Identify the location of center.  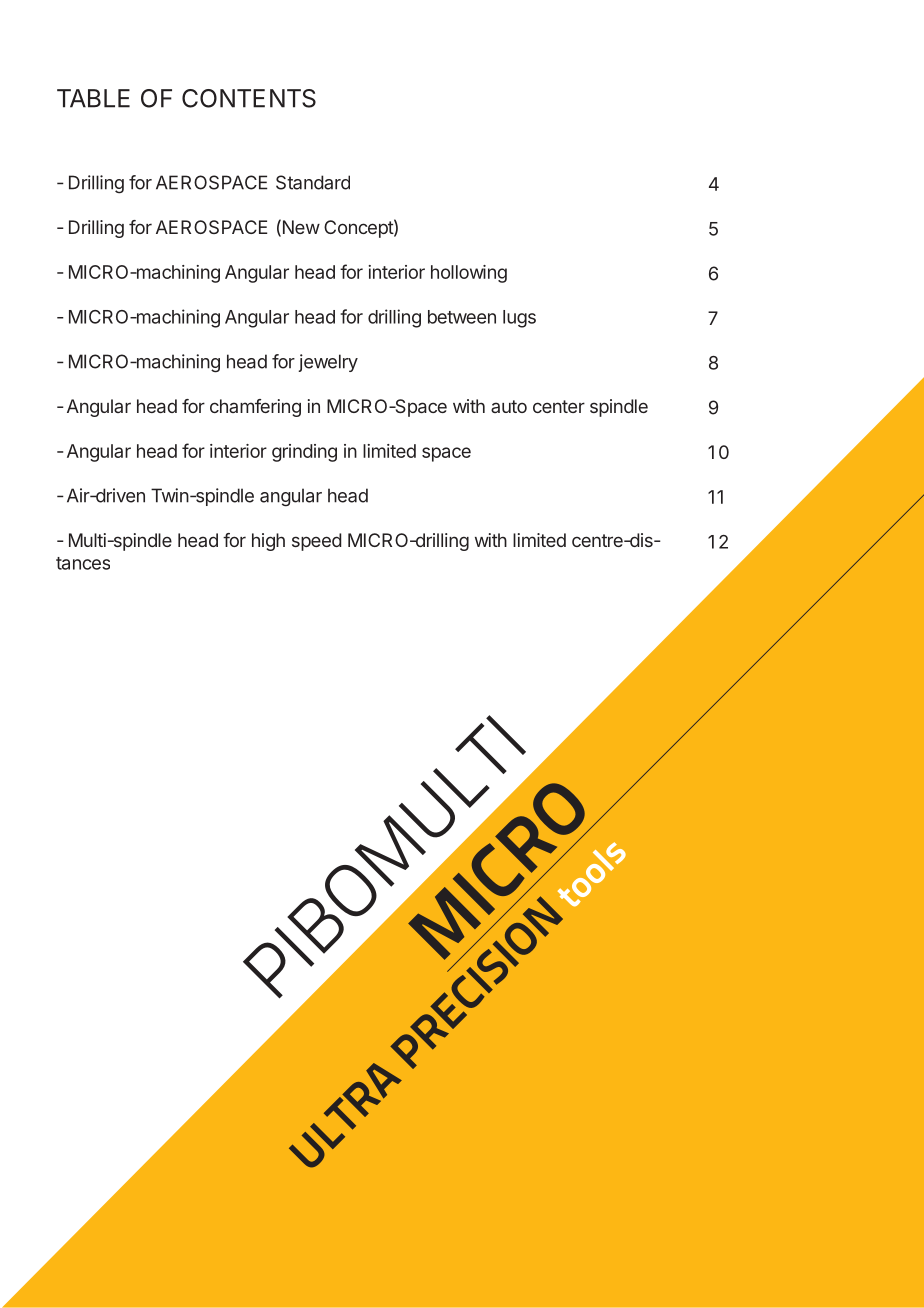
(559, 406).
